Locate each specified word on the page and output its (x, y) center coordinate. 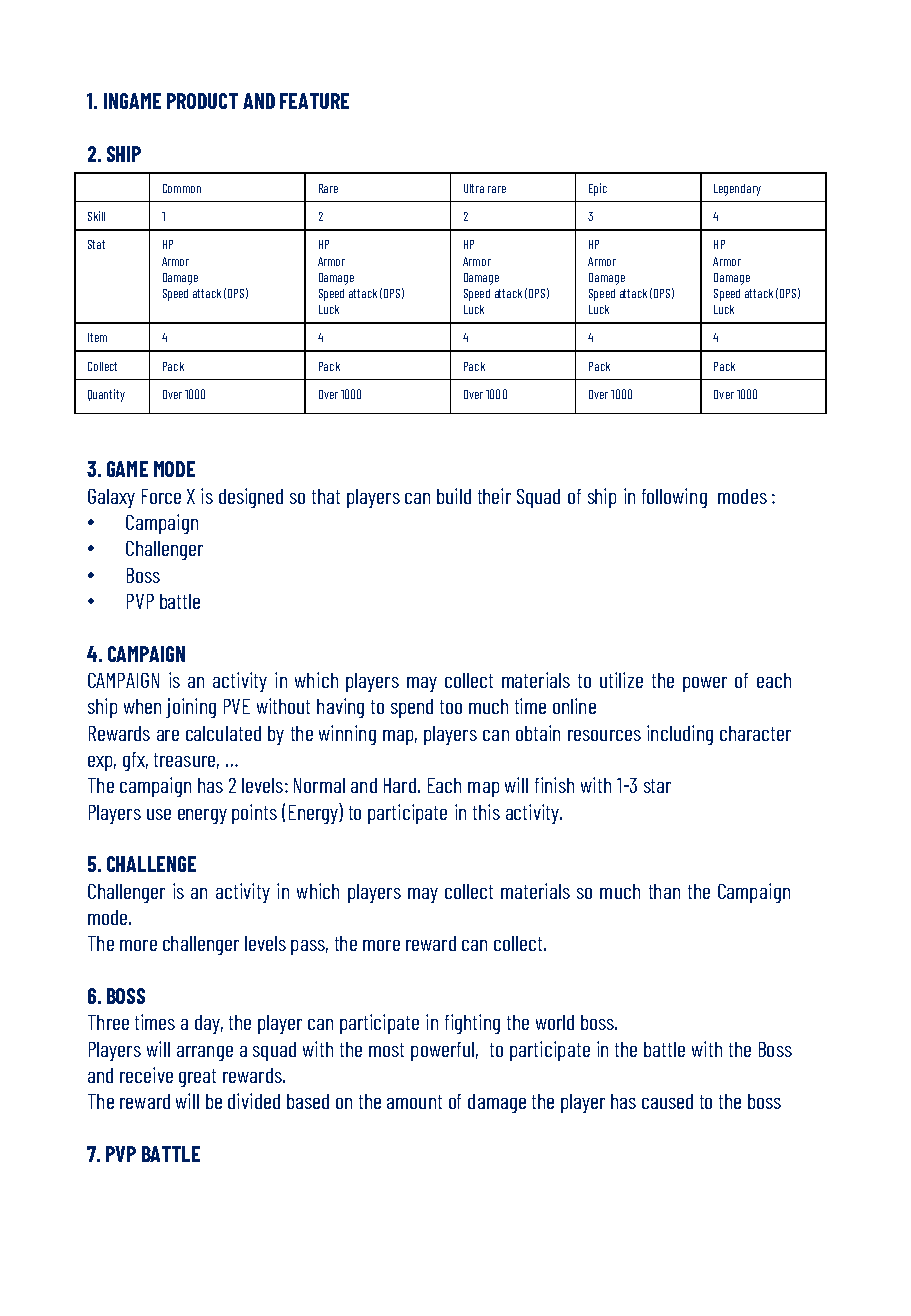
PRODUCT (202, 101)
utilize (621, 680)
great (197, 1078)
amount (414, 1102)
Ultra (474, 188)
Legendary (737, 190)
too (451, 707)
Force (161, 496)
